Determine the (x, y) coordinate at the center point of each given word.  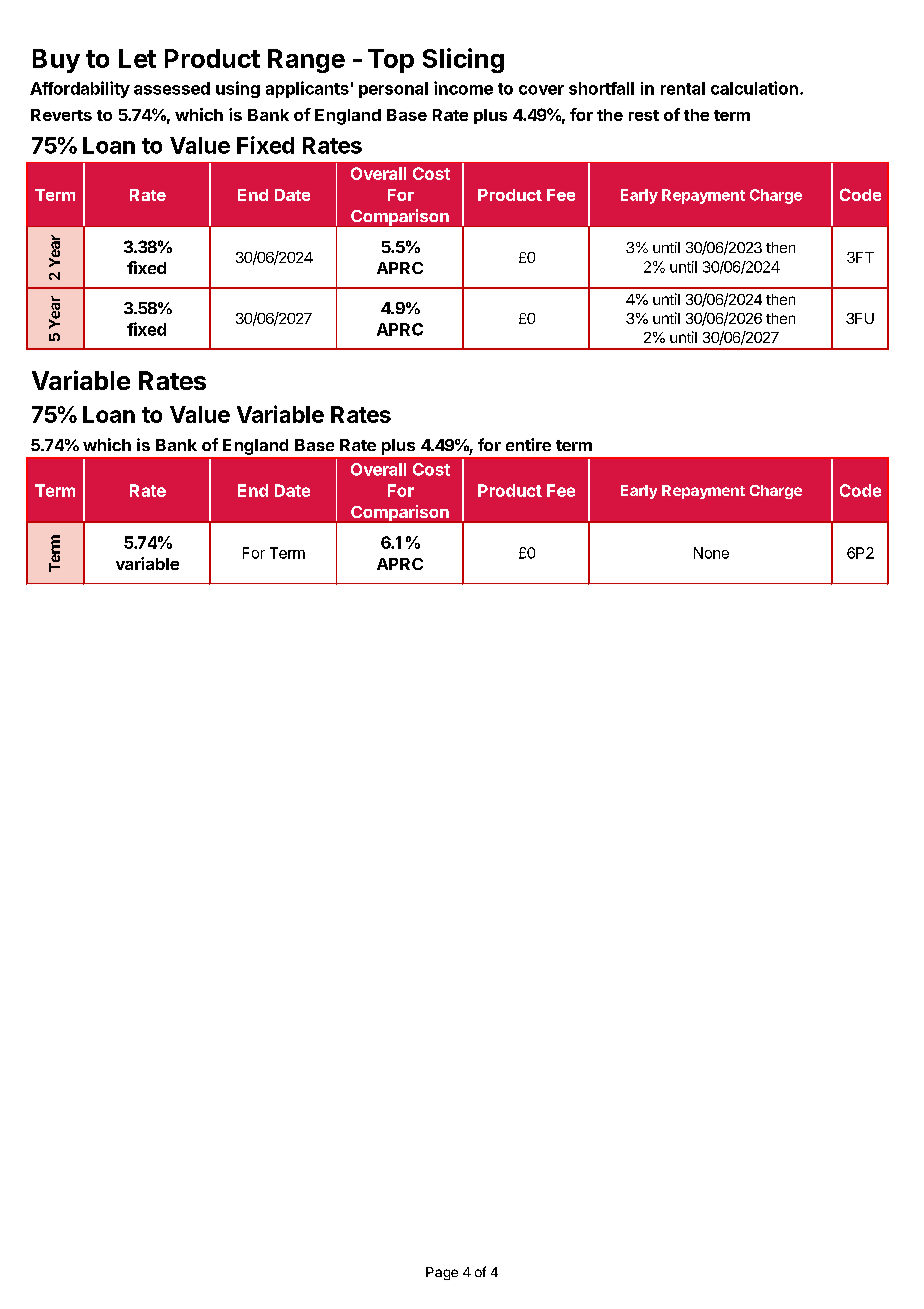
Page (442, 1273)
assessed (172, 88)
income (463, 88)
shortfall (601, 88)
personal (393, 90)
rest (644, 115)
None (711, 553)
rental (683, 88)
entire (528, 444)
